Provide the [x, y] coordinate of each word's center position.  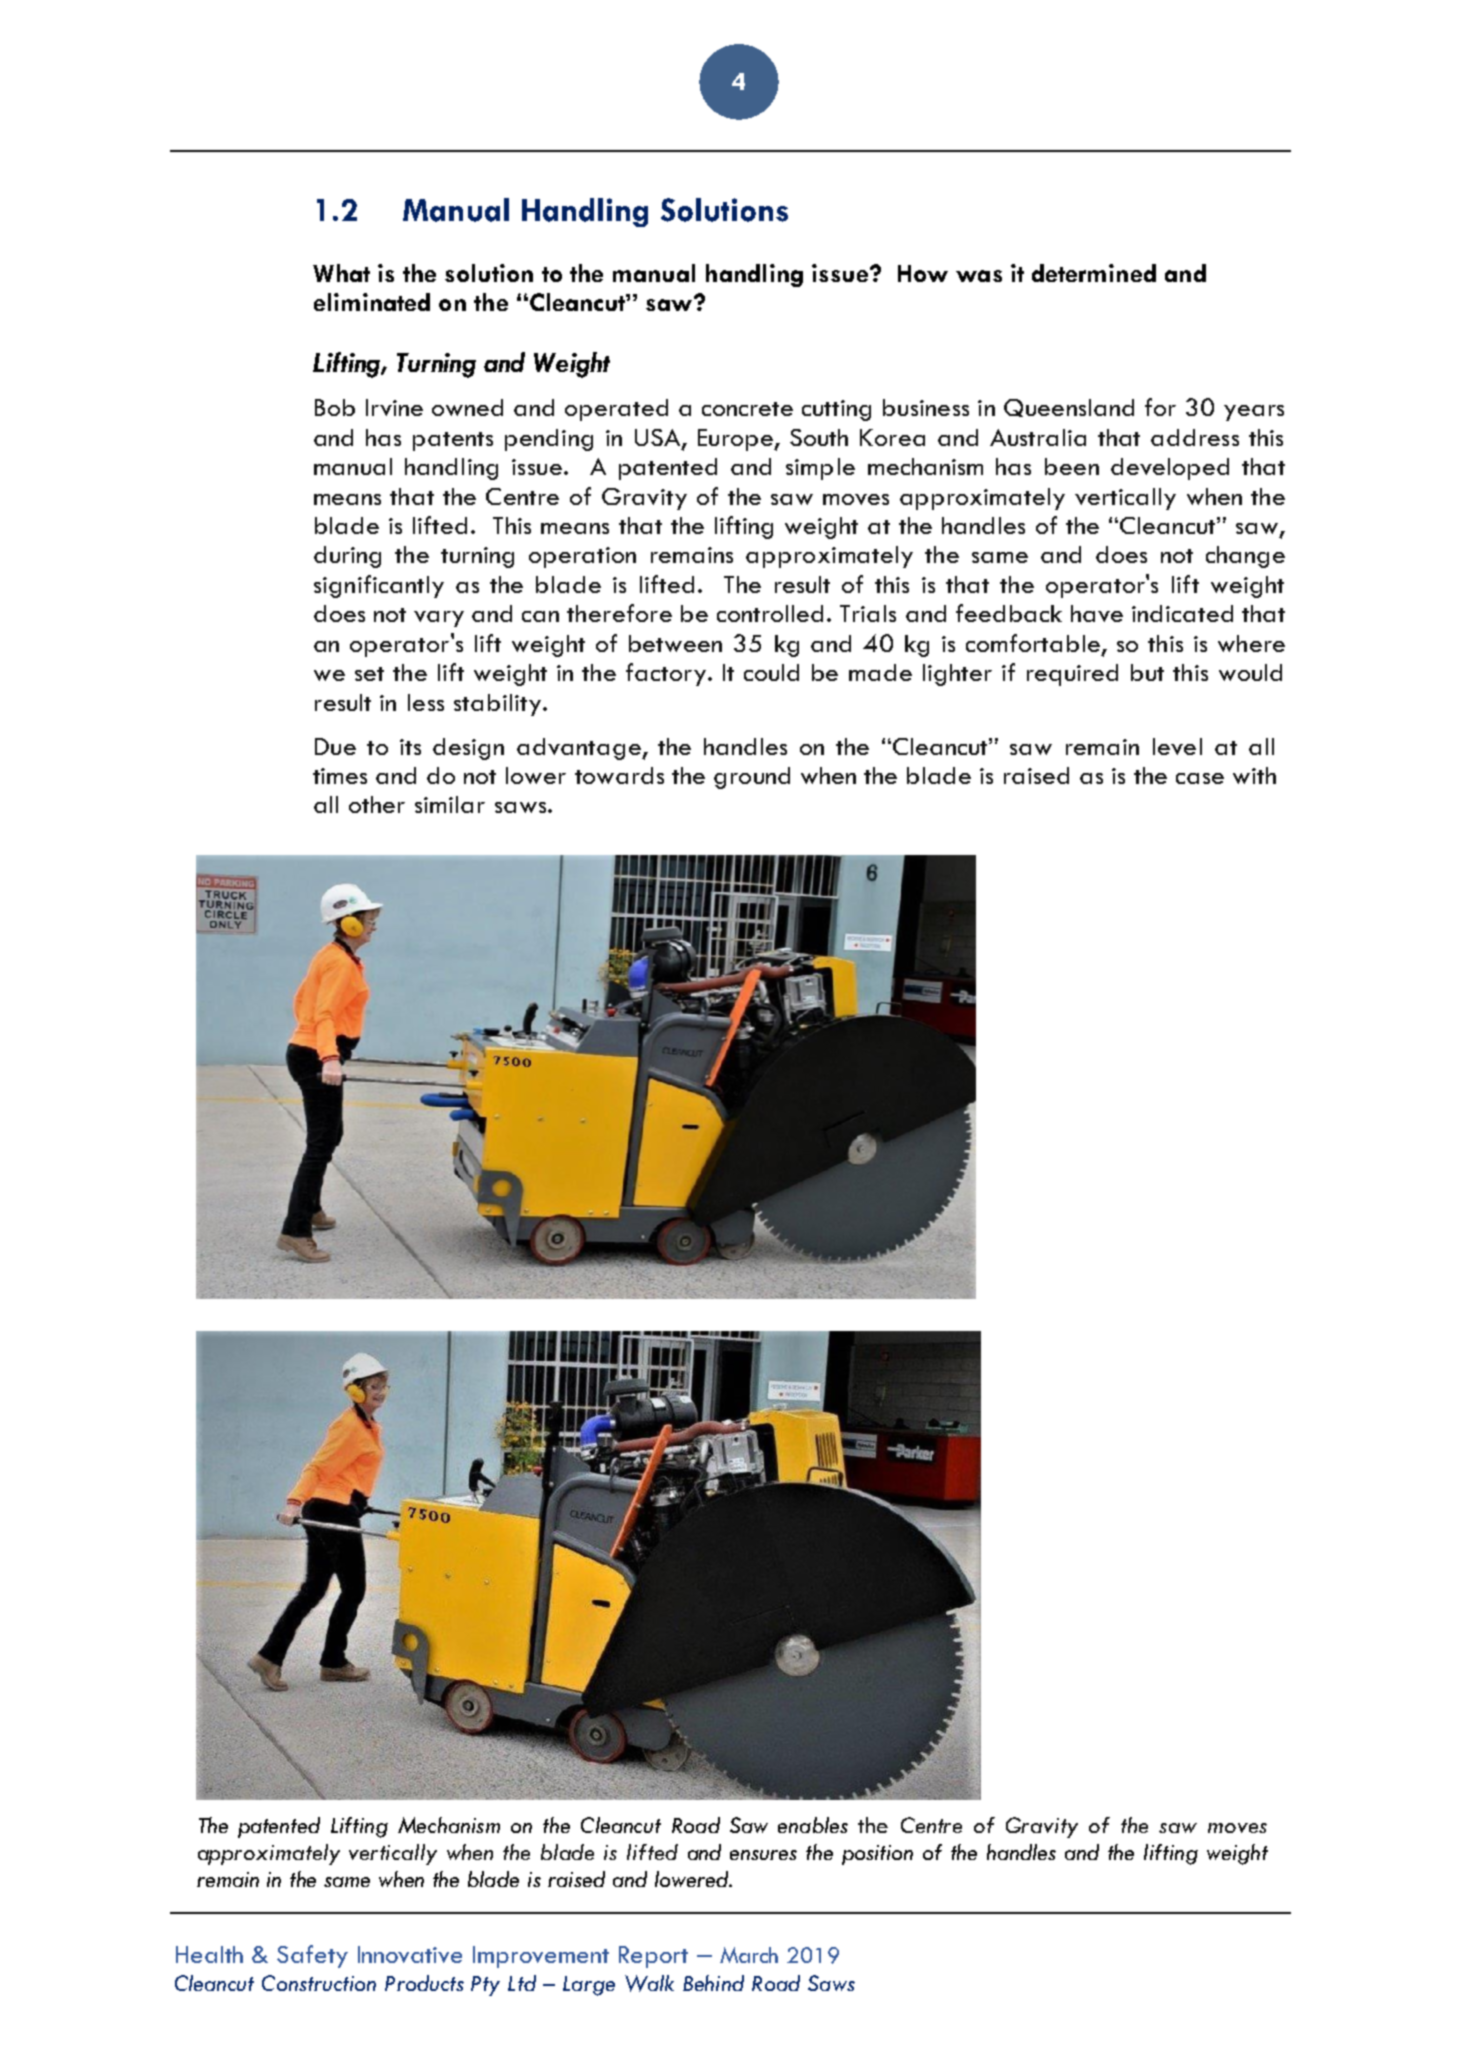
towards [619, 775]
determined [1094, 273]
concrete [747, 409]
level [1177, 746]
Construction [319, 1983]
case [1200, 778]
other [377, 804]
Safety [312, 1956]
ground [752, 778]
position [877, 1855]
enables [813, 1825]
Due [335, 746]
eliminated [372, 302]
